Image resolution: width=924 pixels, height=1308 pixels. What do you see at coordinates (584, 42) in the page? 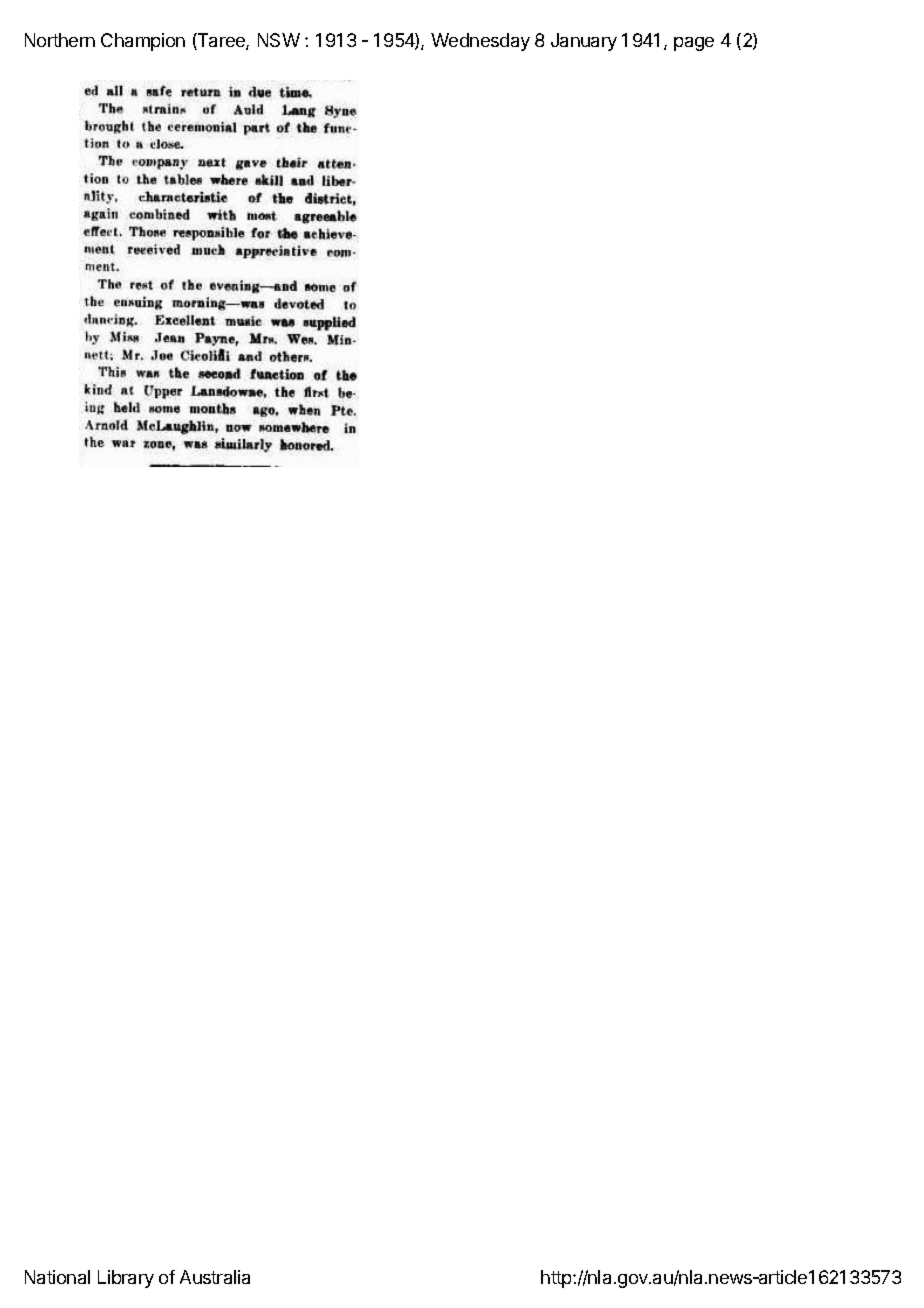
I see `January` at bounding box center [584, 42].
